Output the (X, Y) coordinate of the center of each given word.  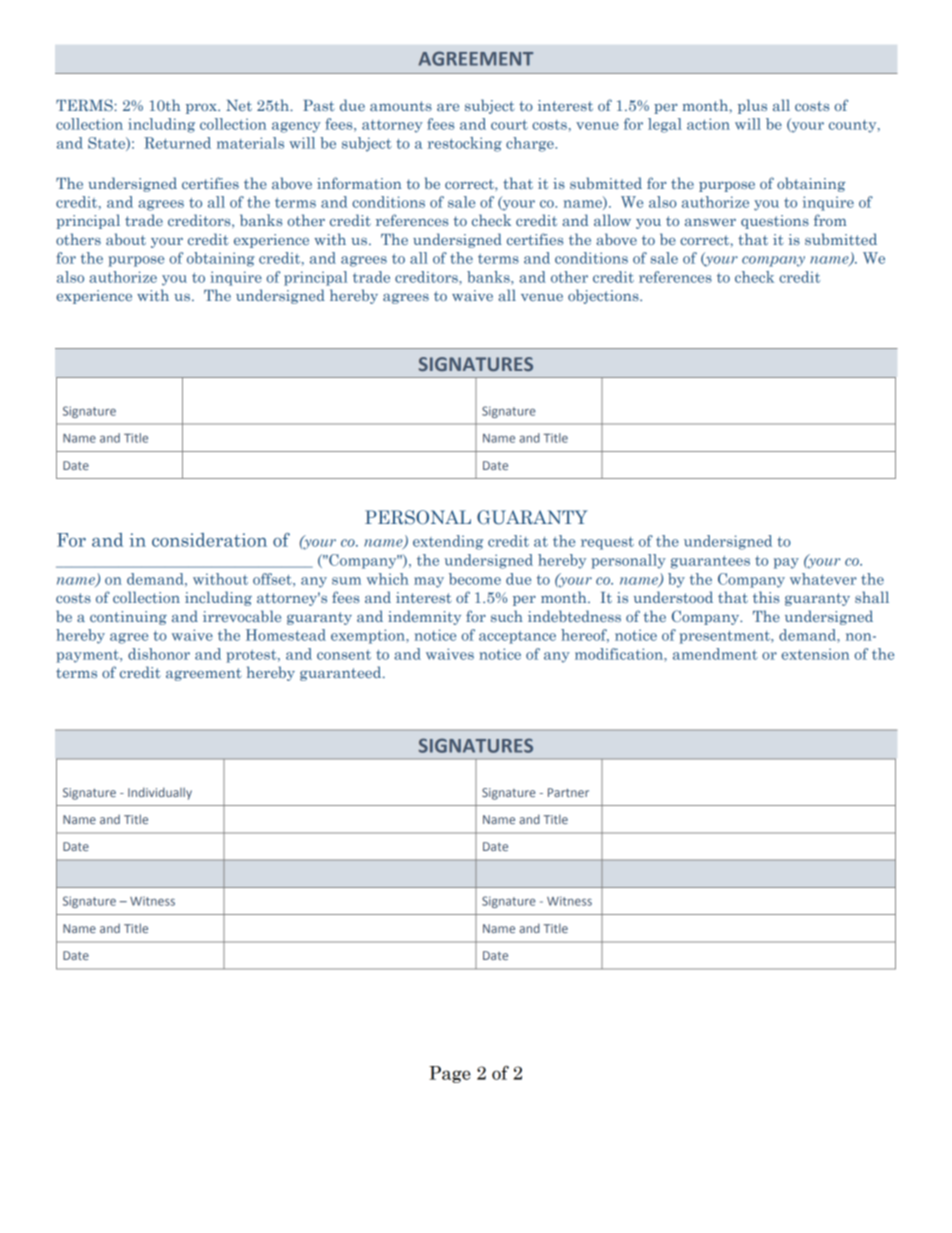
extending (448, 542)
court (509, 124)
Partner (568, 792)
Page (450, 1074)
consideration (209, 540)
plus (752, 106)
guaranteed (342, 673)
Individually (160, 793)
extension (815, 654)
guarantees (710, 562)
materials (250, 143)
